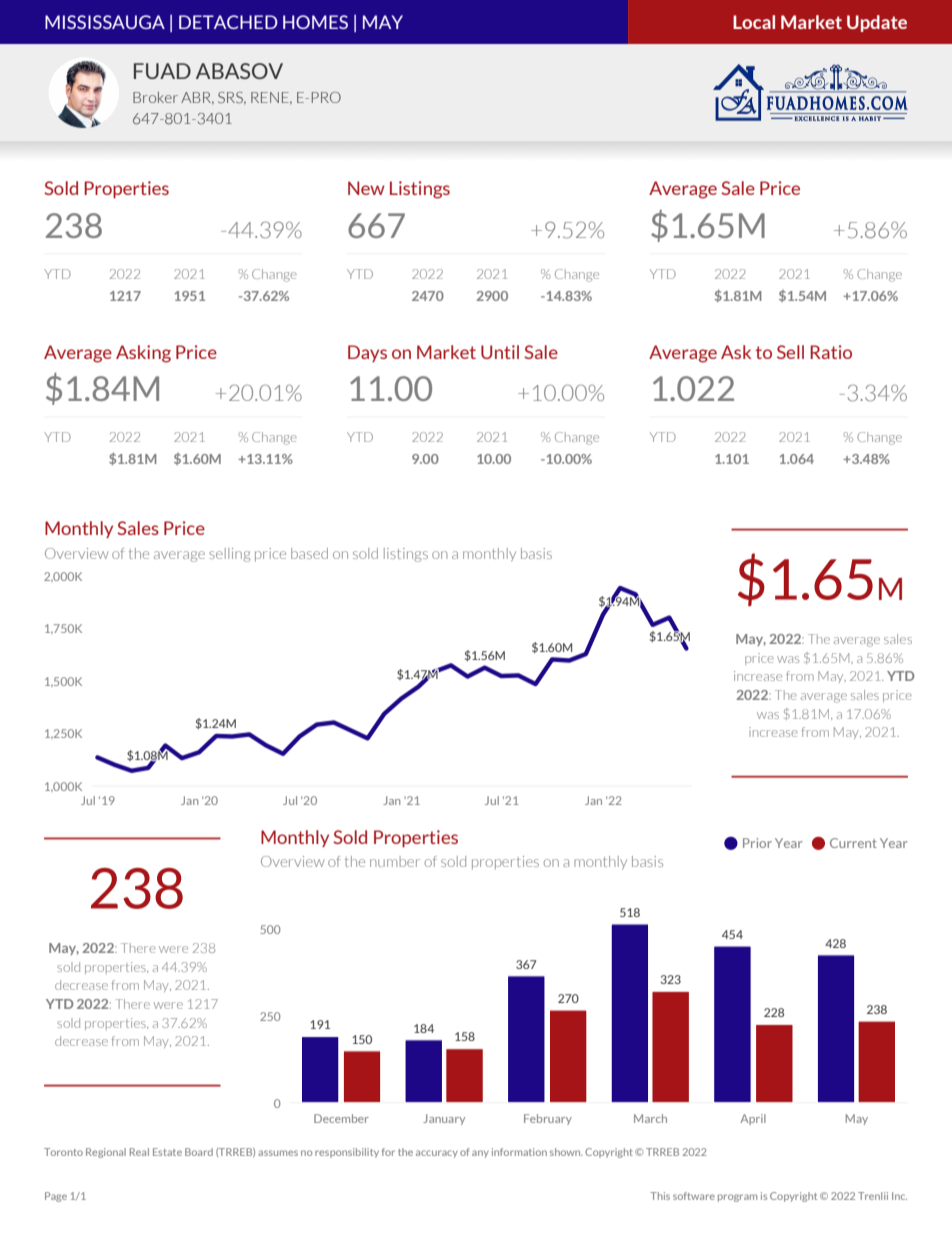 This page has width=952, height=1233. Describe the element at coordinates (831, 352) in the page. I see `Ratio` at that location.
